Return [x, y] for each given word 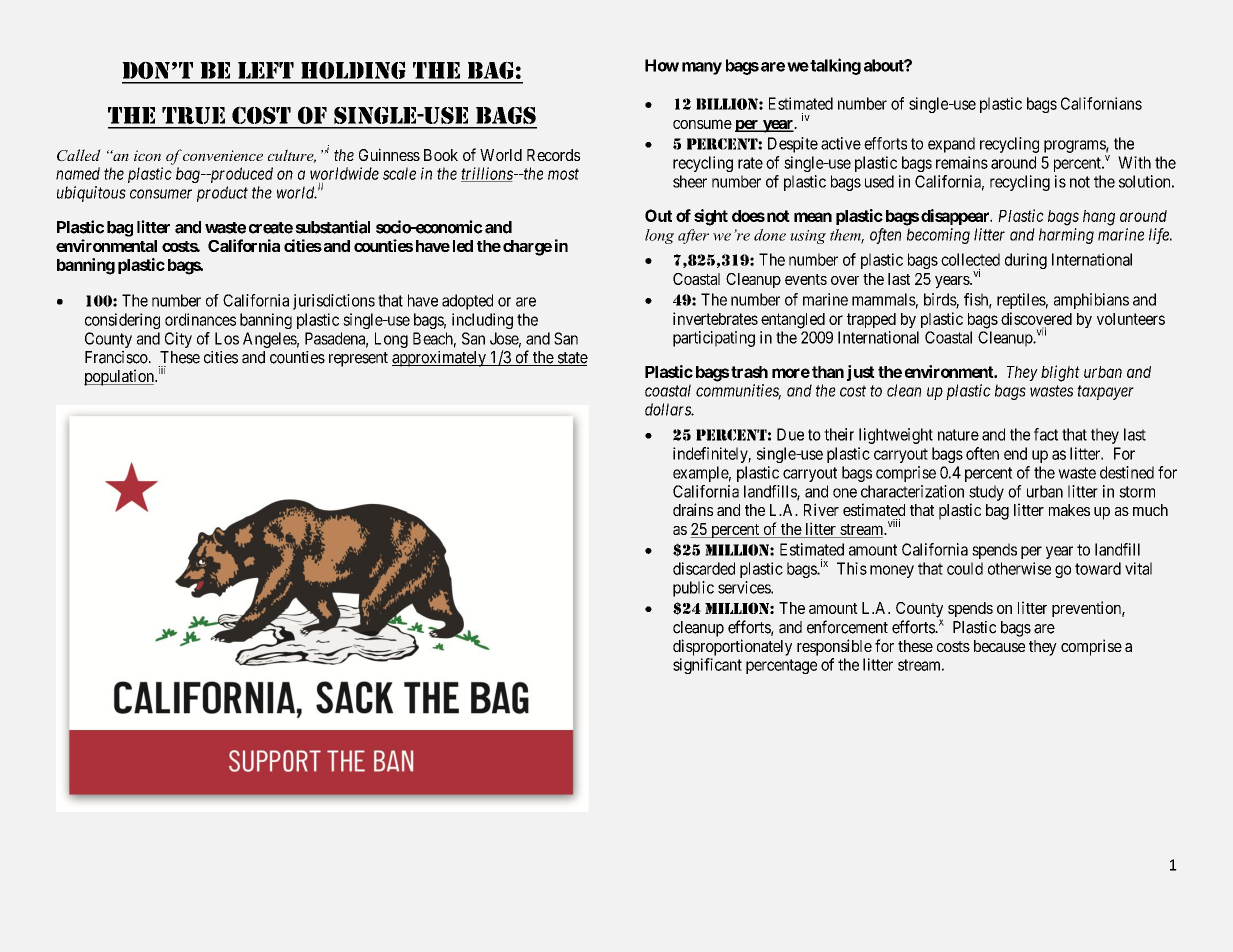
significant [707, 666]
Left [266, 70]
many [702, 68]
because [999, 646]
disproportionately [732, 647]
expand [951, 145]
